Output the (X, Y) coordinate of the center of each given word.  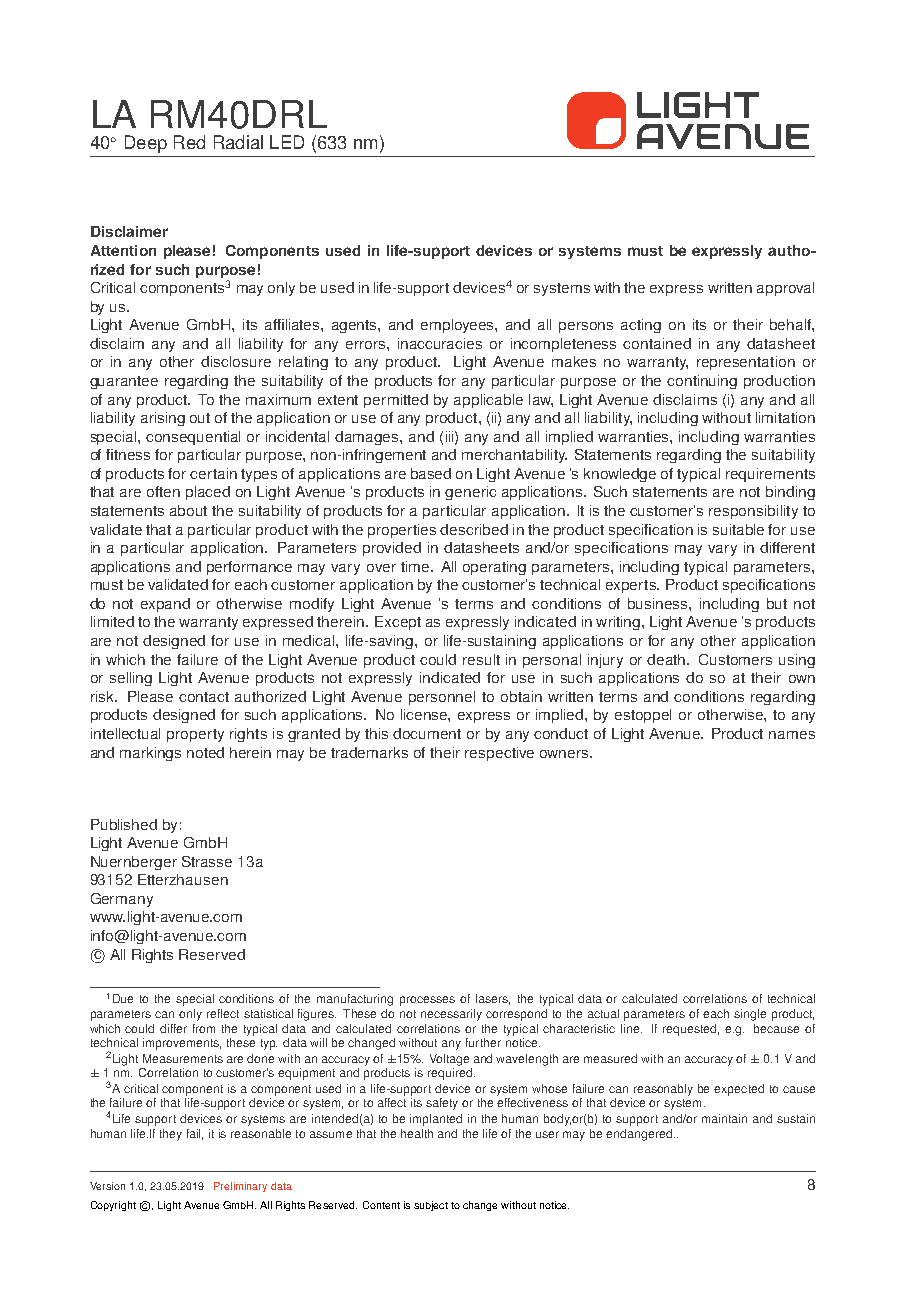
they (171, 1135)
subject (431, 1206)
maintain (724, 1118)
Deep (146, 144)
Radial (238, 142)
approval (785, 289)
